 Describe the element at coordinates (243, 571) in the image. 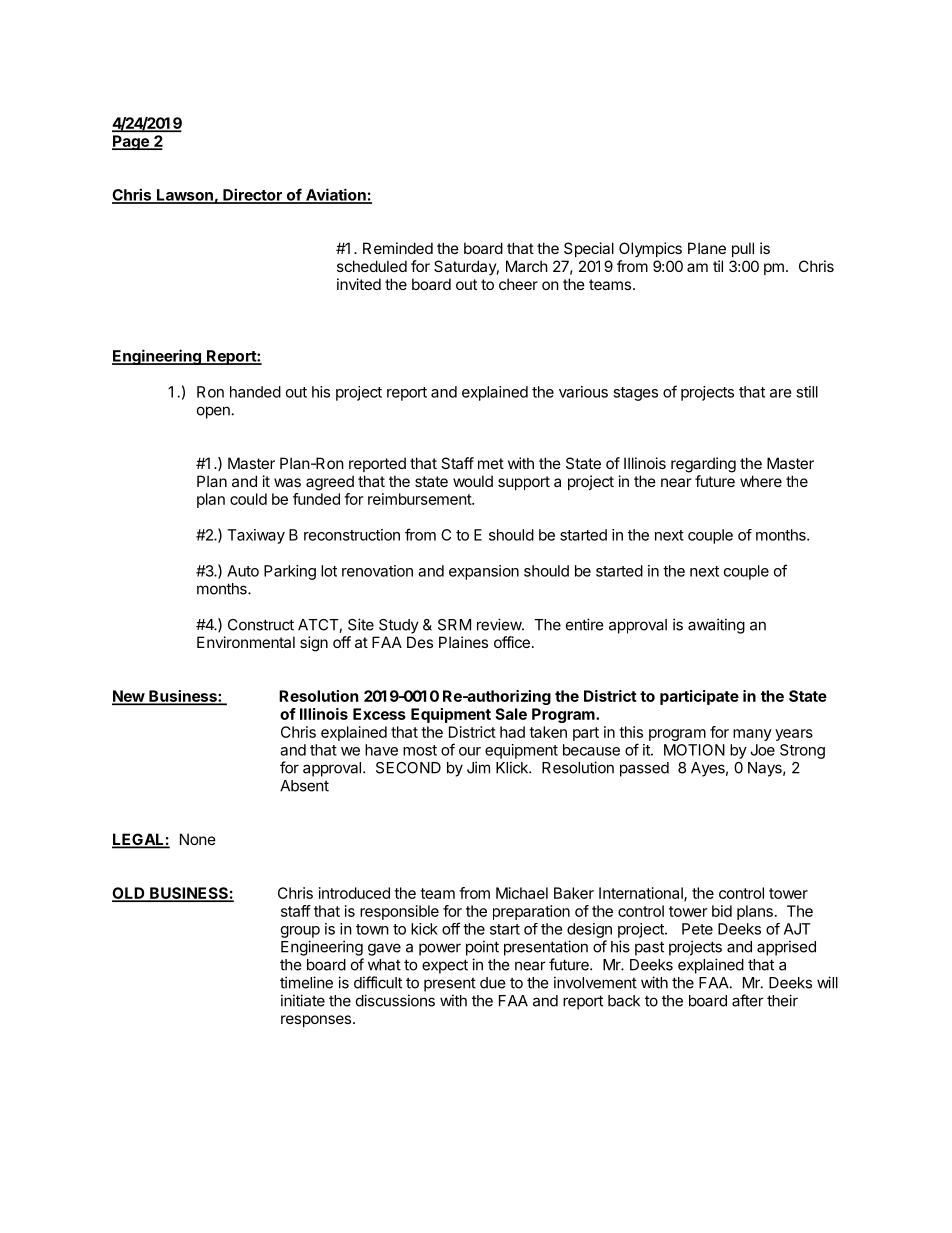

I see `Auto` at that location.
